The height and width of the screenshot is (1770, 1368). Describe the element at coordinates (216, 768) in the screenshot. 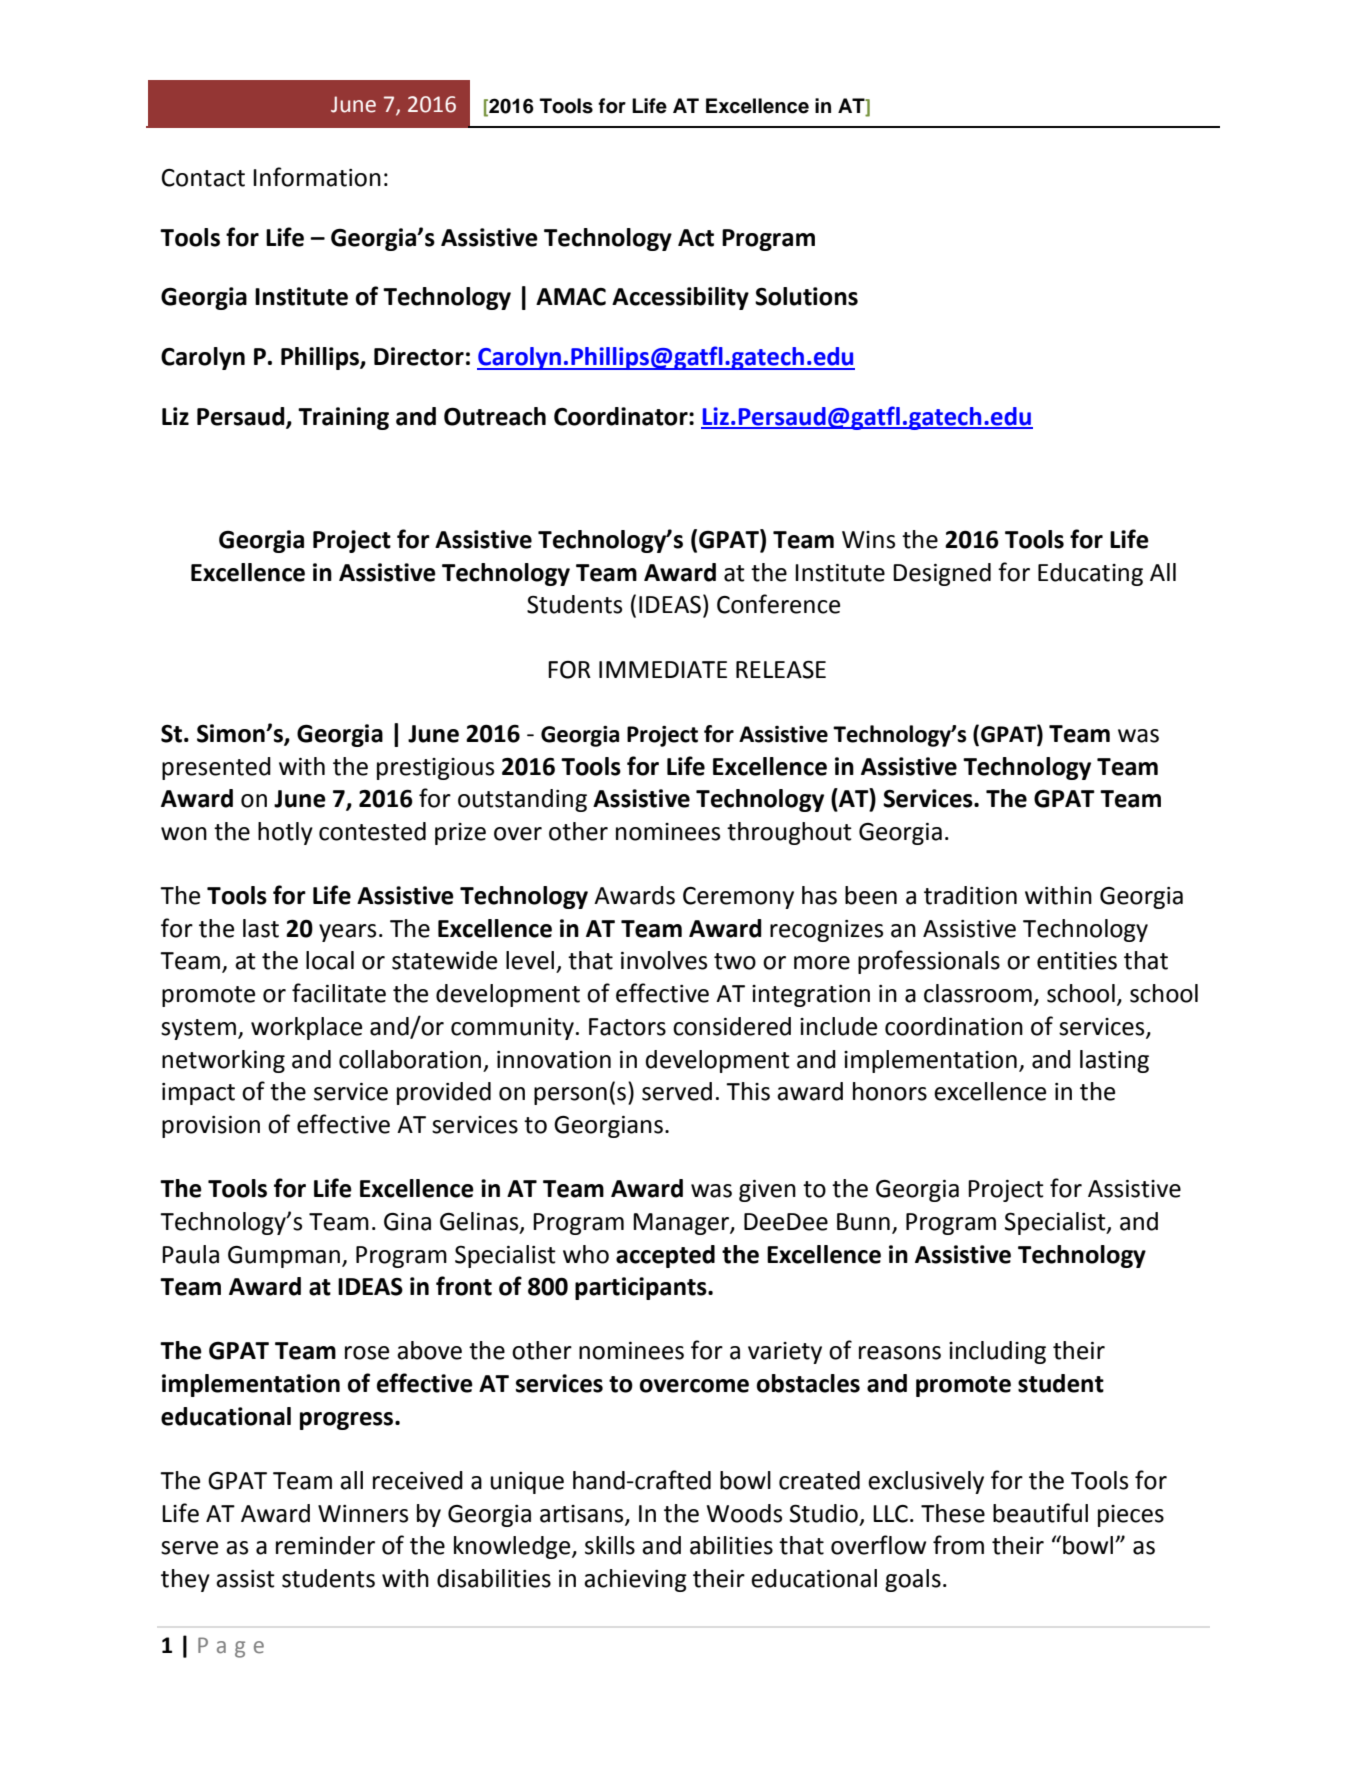

I see `presented` at that location.
